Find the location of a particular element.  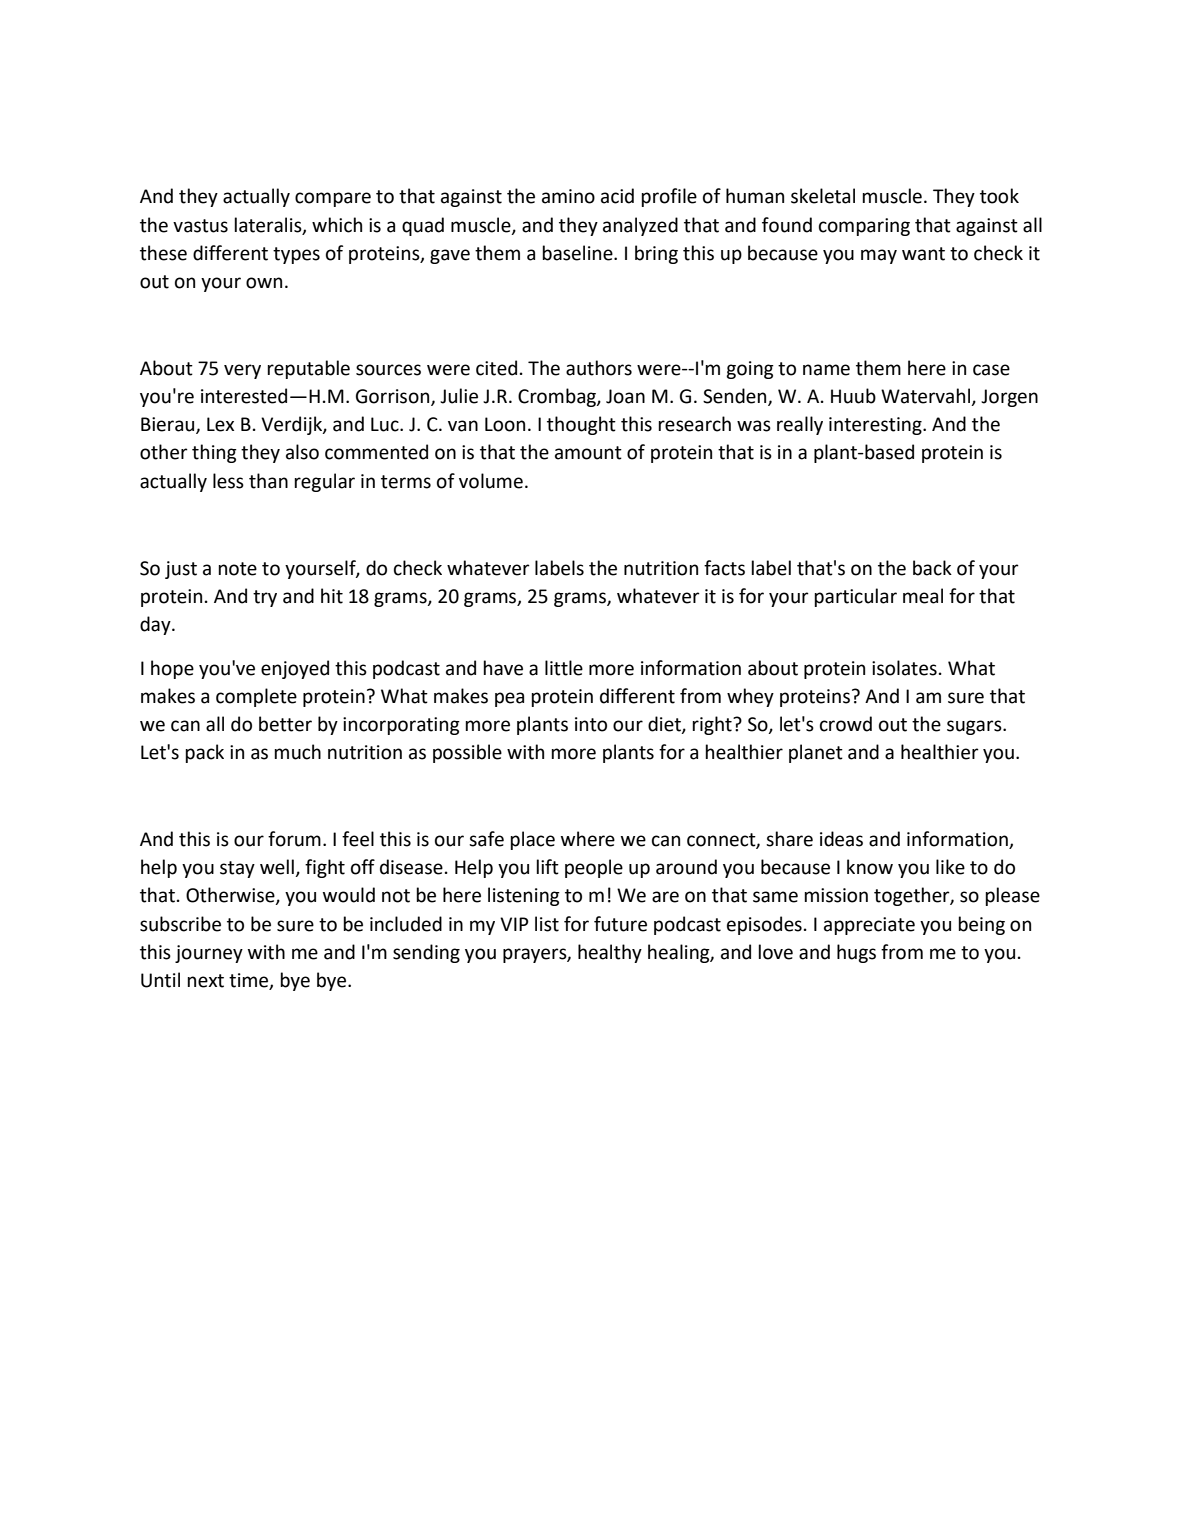

journey is located at coordinates (209, 954).
